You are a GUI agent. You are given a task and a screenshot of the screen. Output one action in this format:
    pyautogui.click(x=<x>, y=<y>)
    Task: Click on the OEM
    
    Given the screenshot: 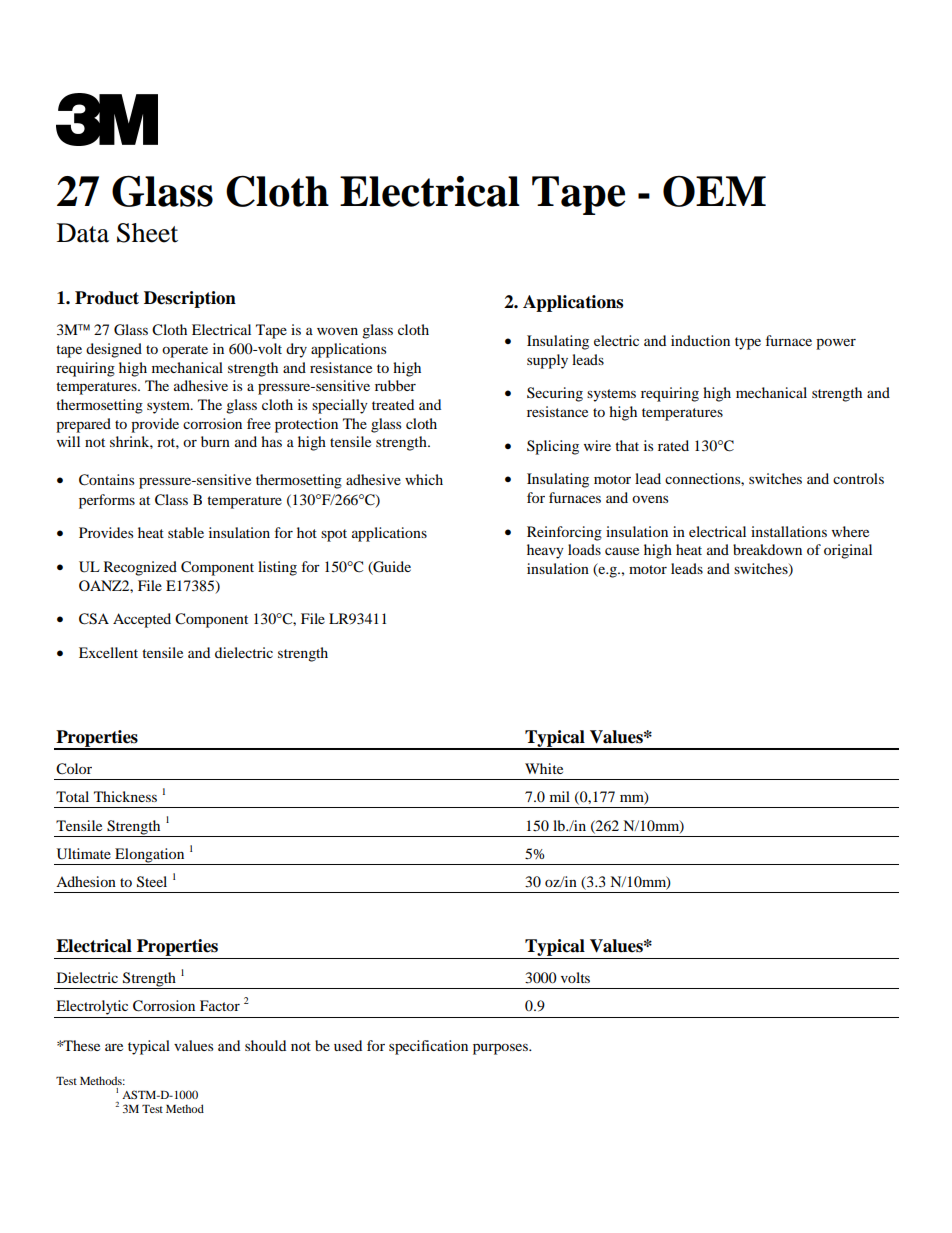 What is the action you would take?
    pyautogui.click(x=714, y=191)
